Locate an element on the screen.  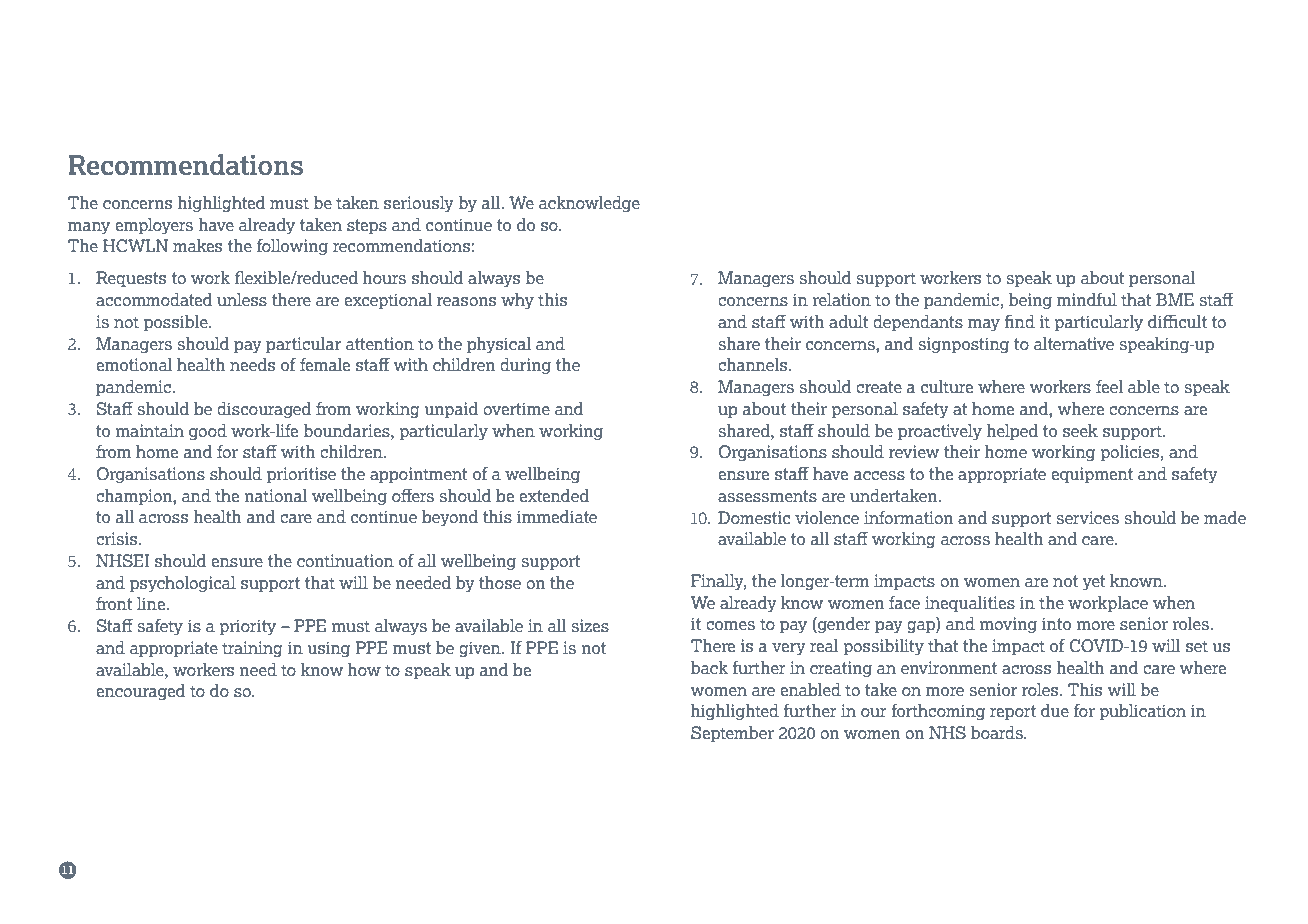
extended is located at coordinates (554, 495).
